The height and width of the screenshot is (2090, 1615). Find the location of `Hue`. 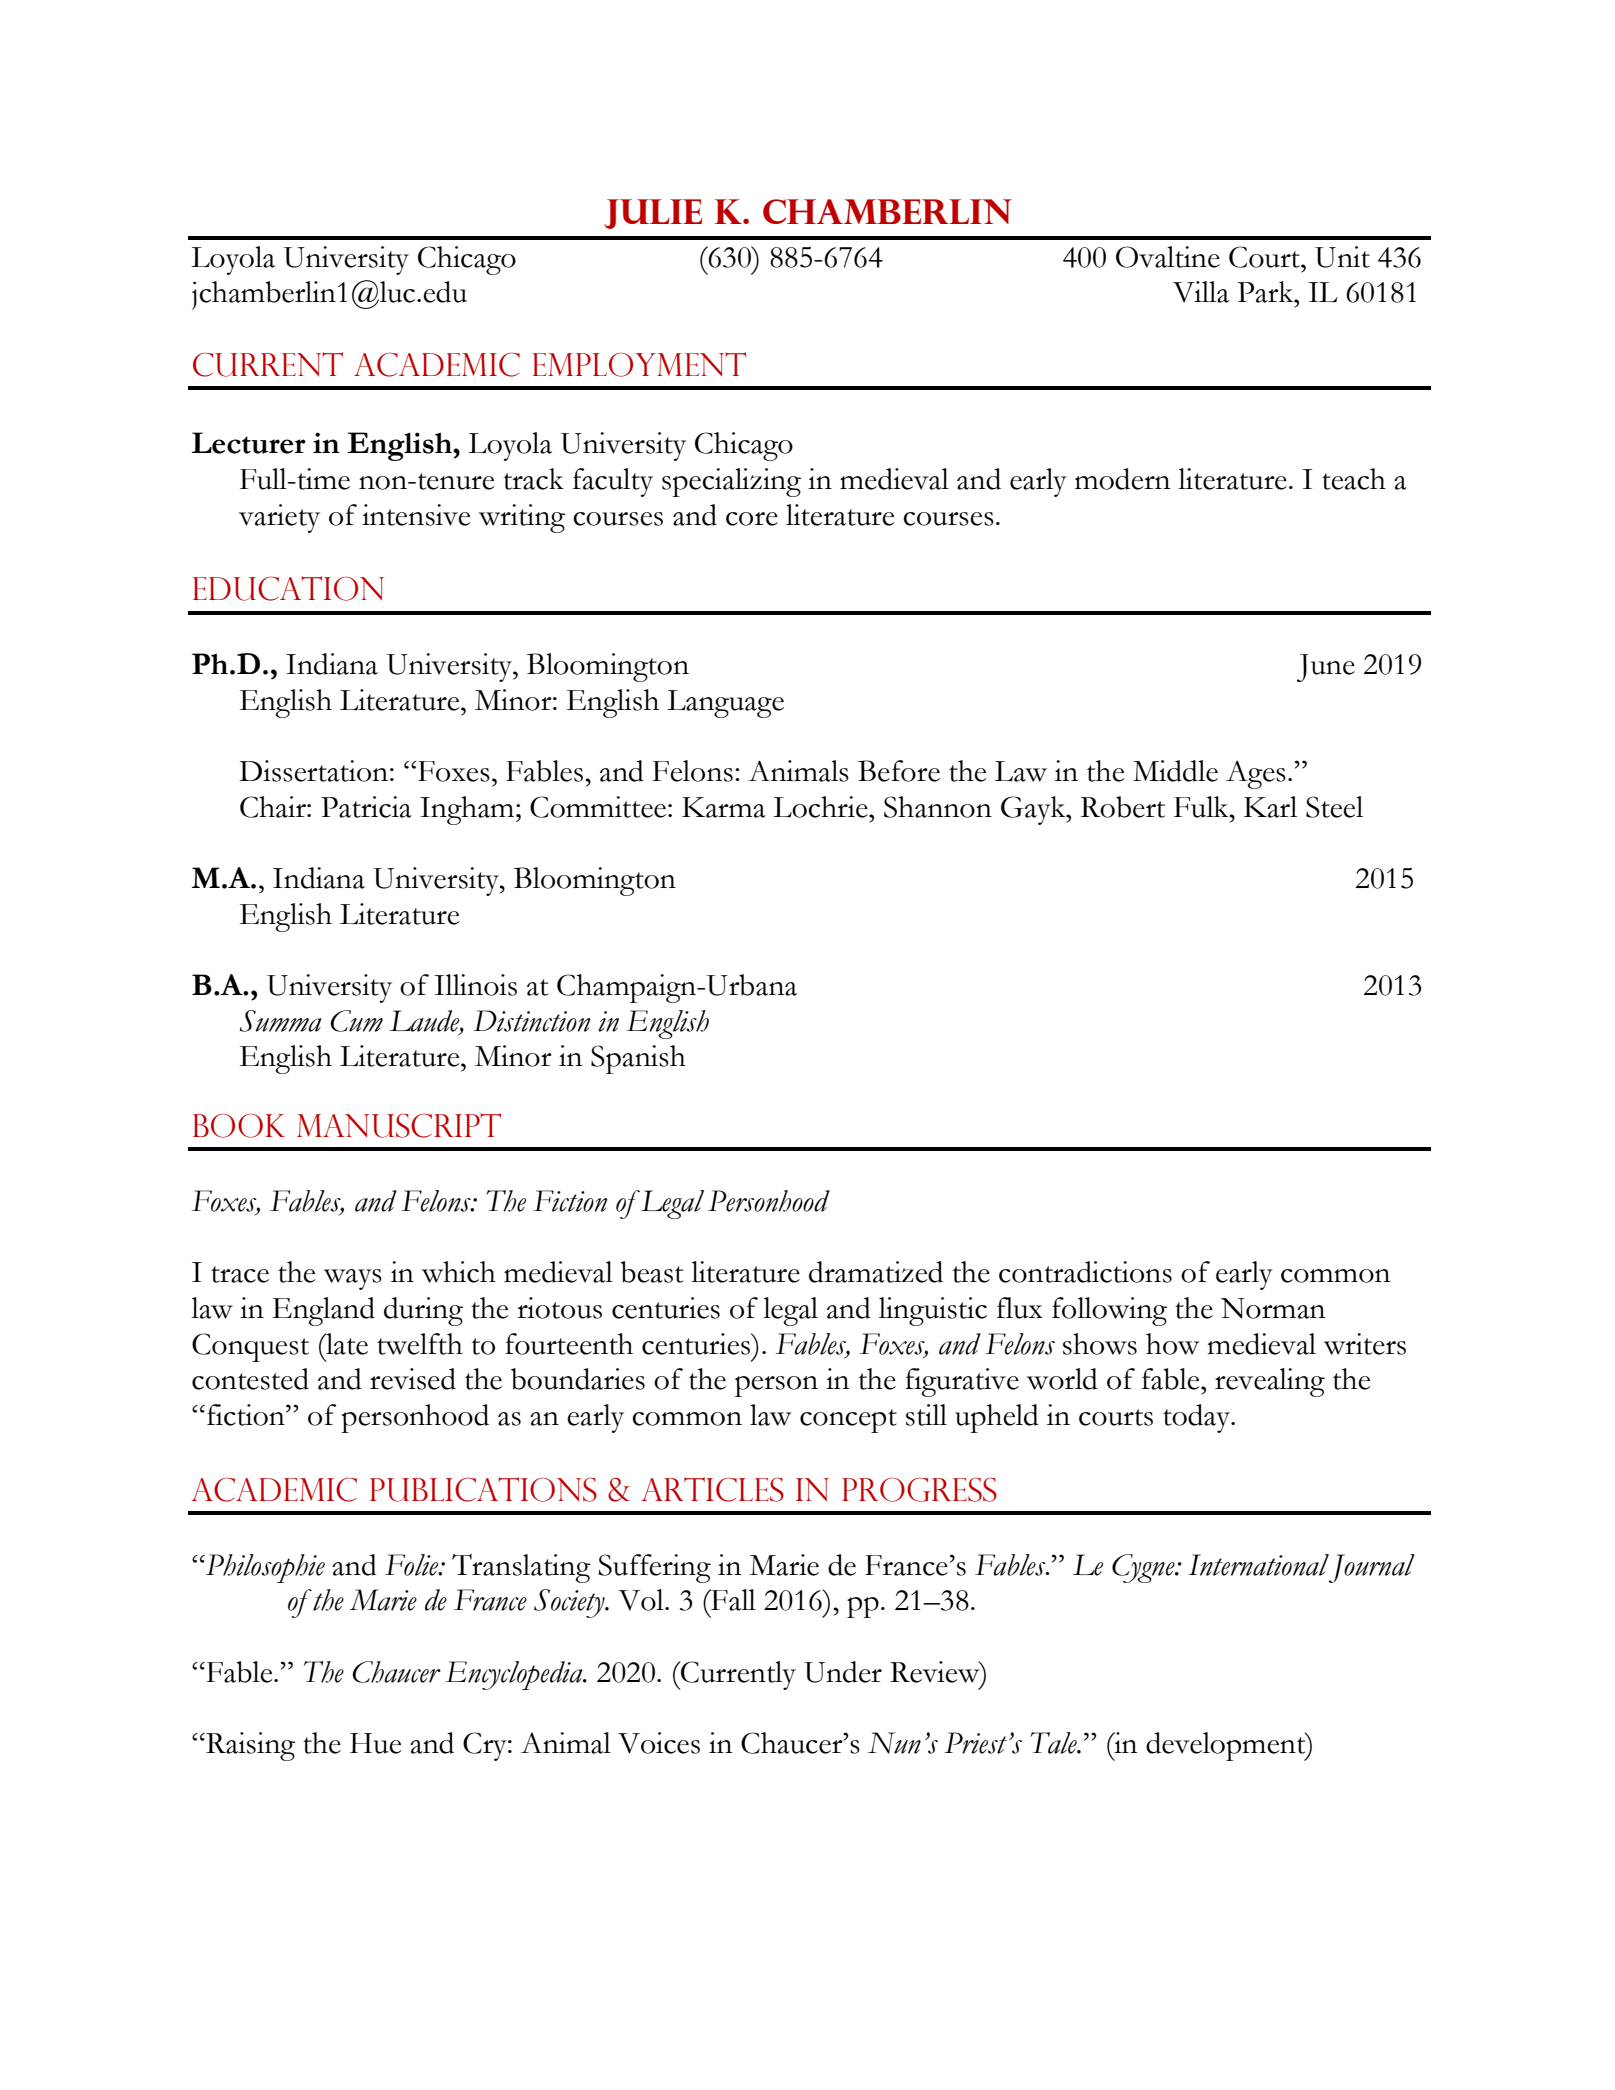

Hue is located at coordinates (375, 1743).
